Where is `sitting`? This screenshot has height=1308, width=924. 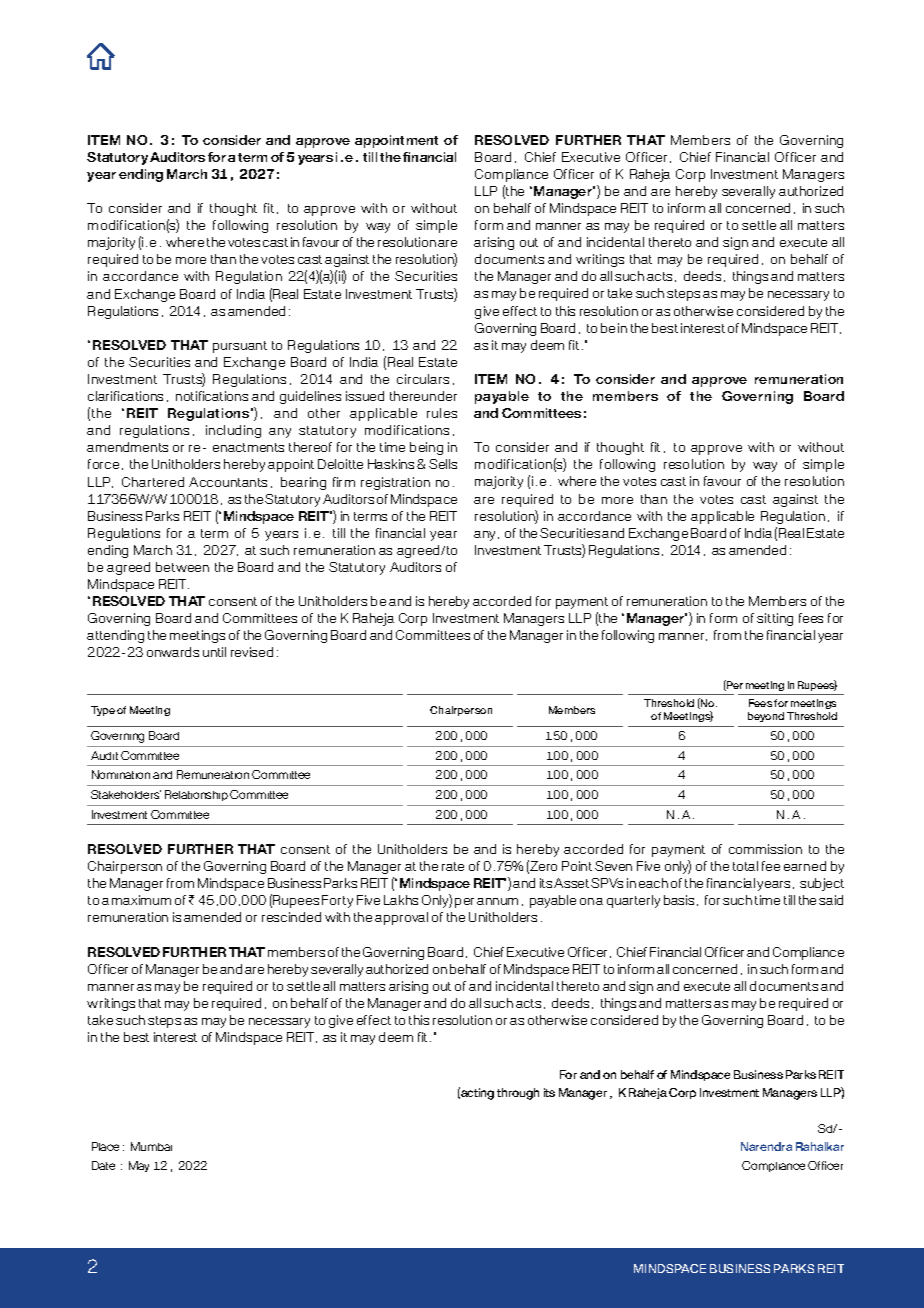
sitting is located at coordinates (775, 619).
